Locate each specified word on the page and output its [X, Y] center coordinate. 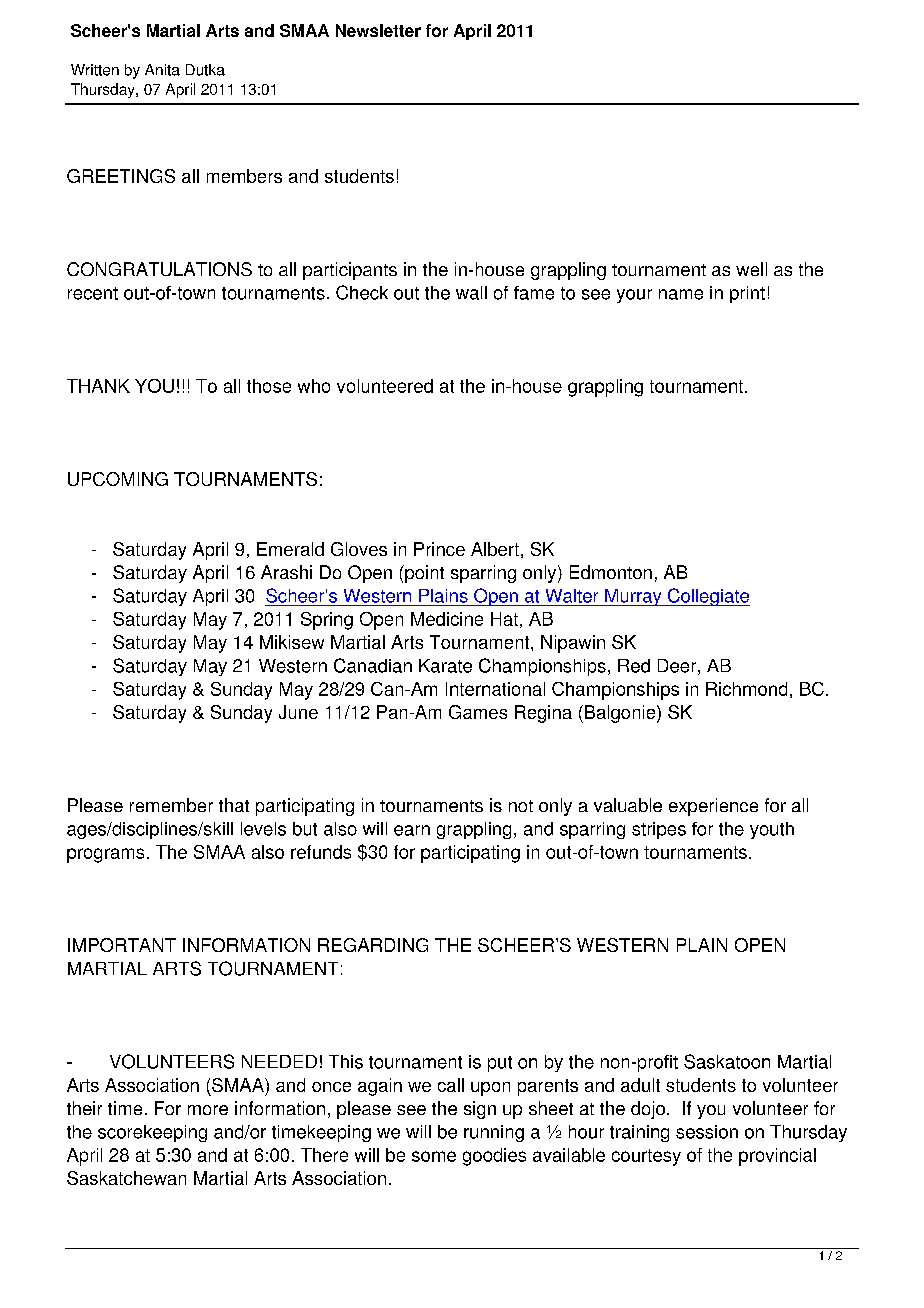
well [751, 269]
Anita [162, 70]
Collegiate [707, 597]
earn [412, 830]
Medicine [447, 619]
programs [105, 855]
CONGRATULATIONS [159, 269]
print [747, 294]
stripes [659, 830]
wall [471, 293]
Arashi [286, 572]
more [208, 1110]
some [434, 1156]
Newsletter [378, 30]
